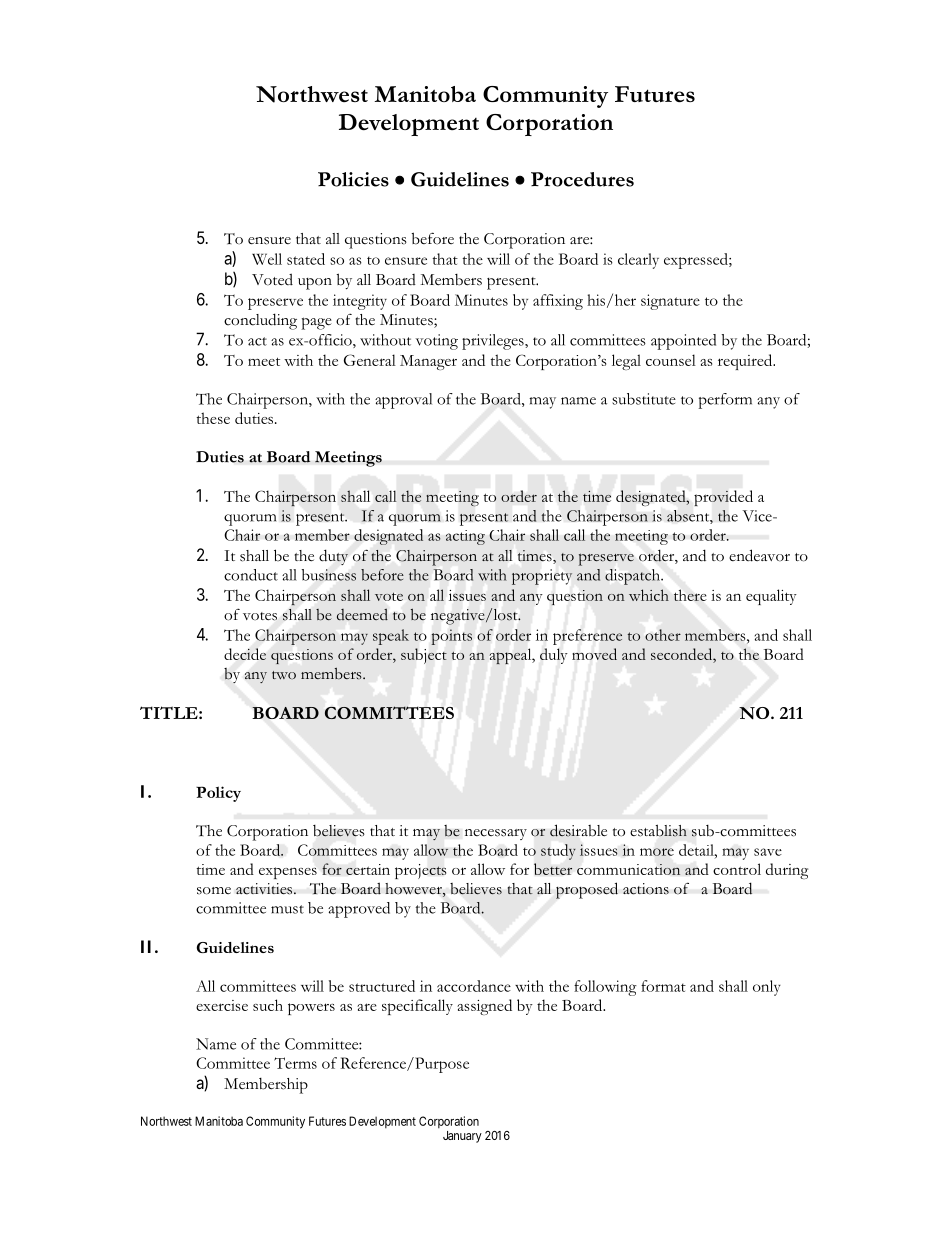 This screenshot has width=952, height=1233. I want to click on Procedures, so click(582, 179).
